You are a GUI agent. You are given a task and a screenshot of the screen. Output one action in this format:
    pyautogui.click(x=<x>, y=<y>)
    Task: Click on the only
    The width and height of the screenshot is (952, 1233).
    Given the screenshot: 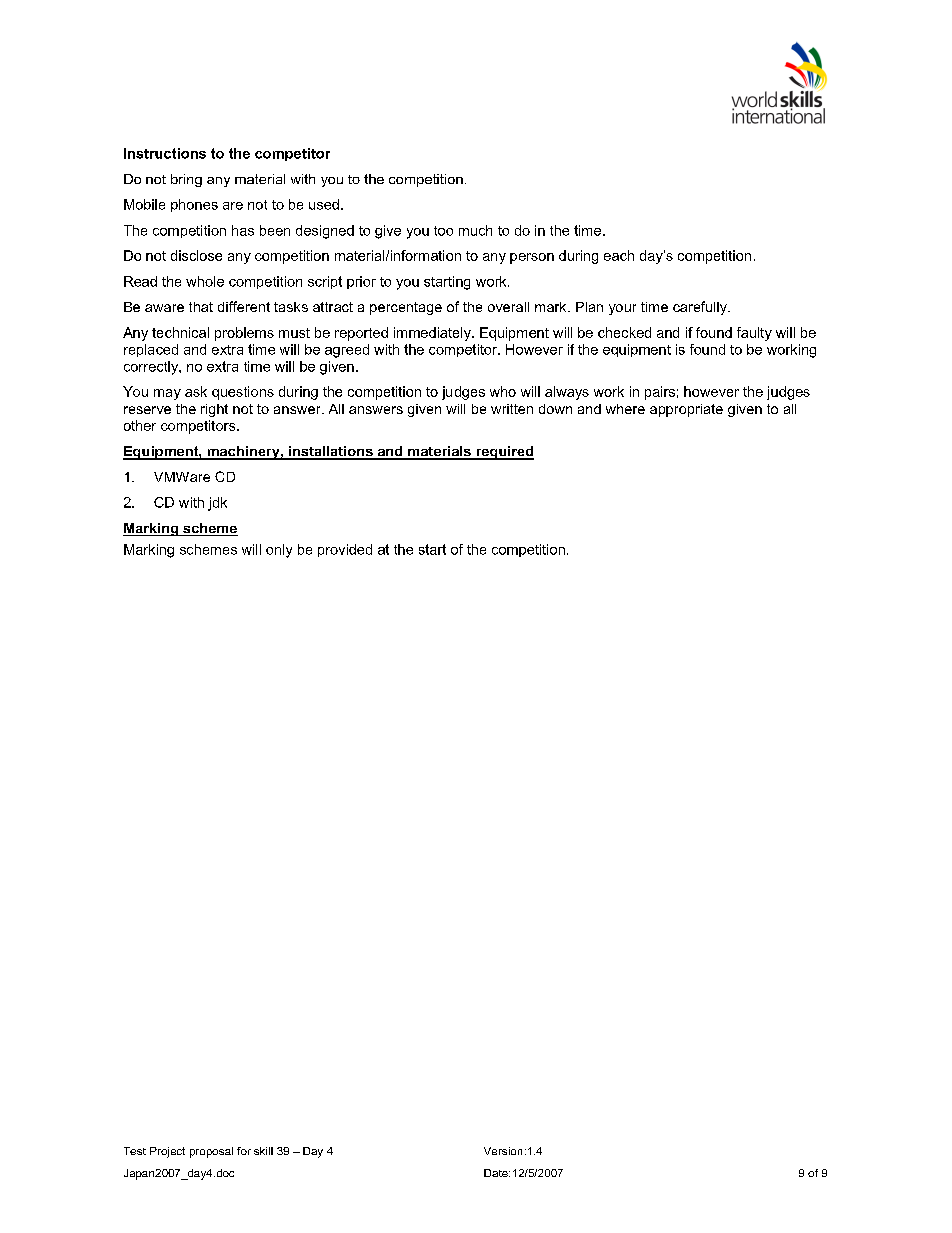 What is the action you would take?
    pyautogui.click(x=279, y=551)
